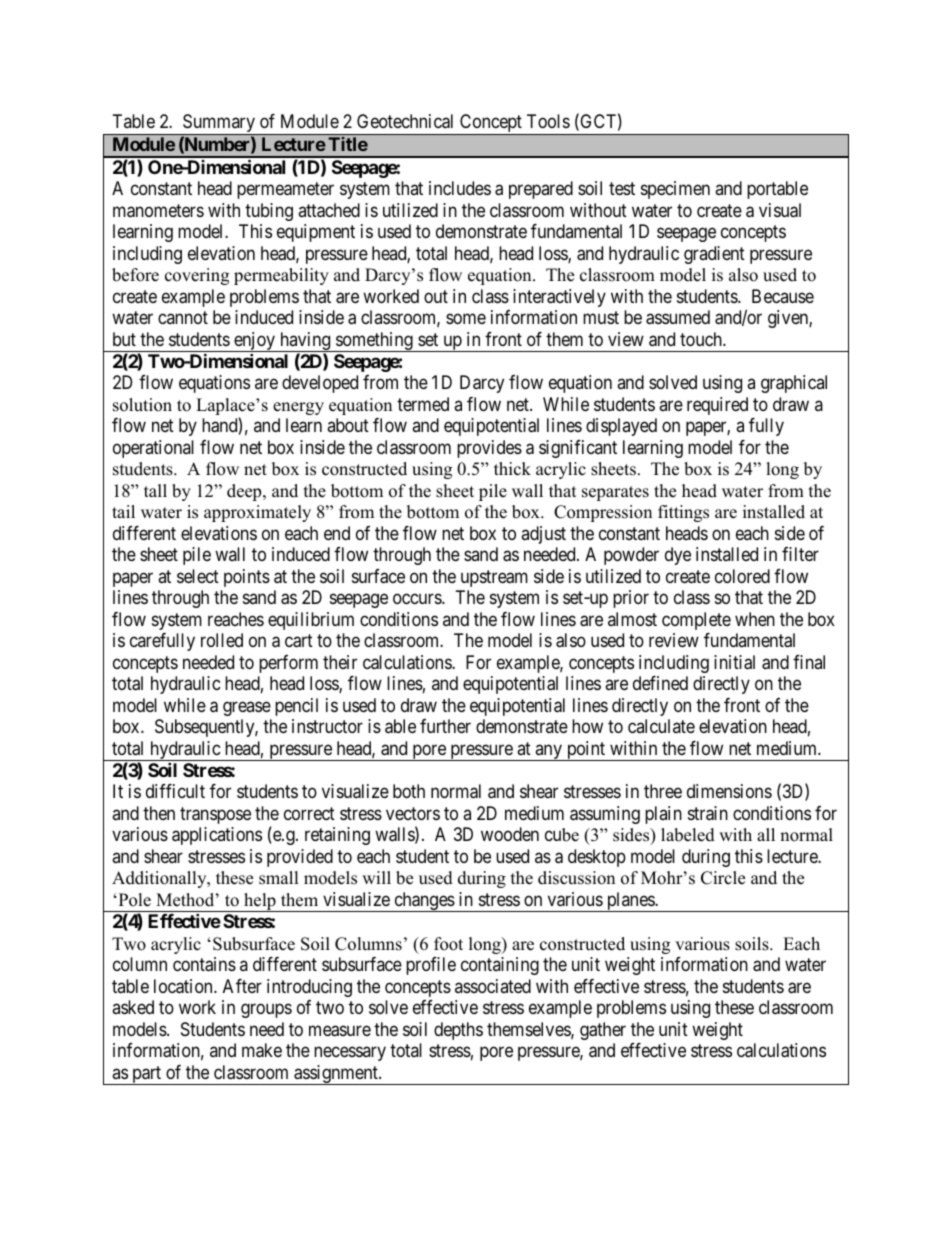 Image resolution: width=952 pixels, height=1233 pixels. What do you see at coordinates (489, 449) in the document?
I see `provides` at bounding box center [489, 449].
